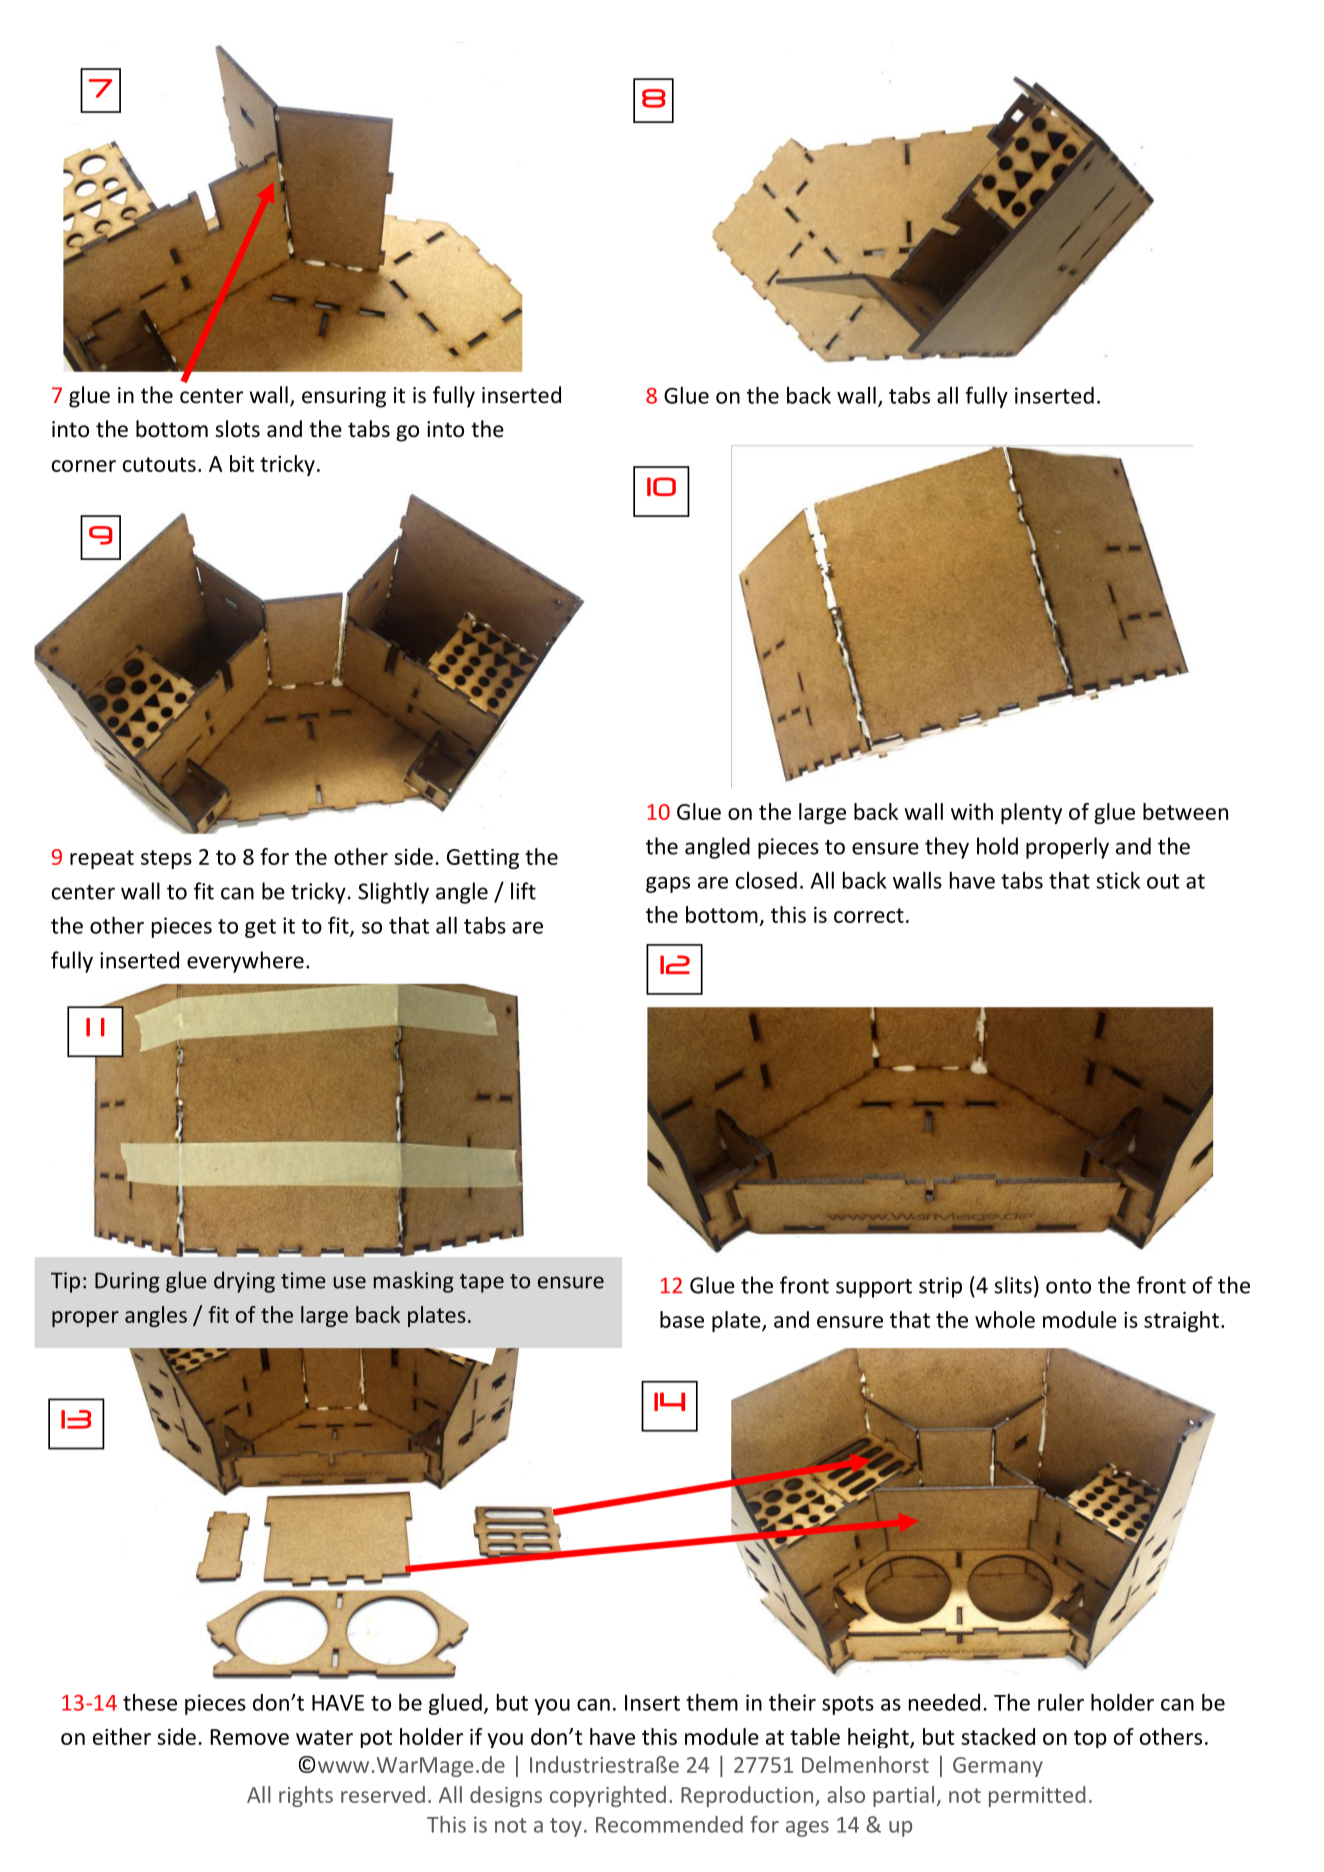 The width and height of the screenshot is (1324, 1872). I want to click on copyrighted, so click(608, 1796).
